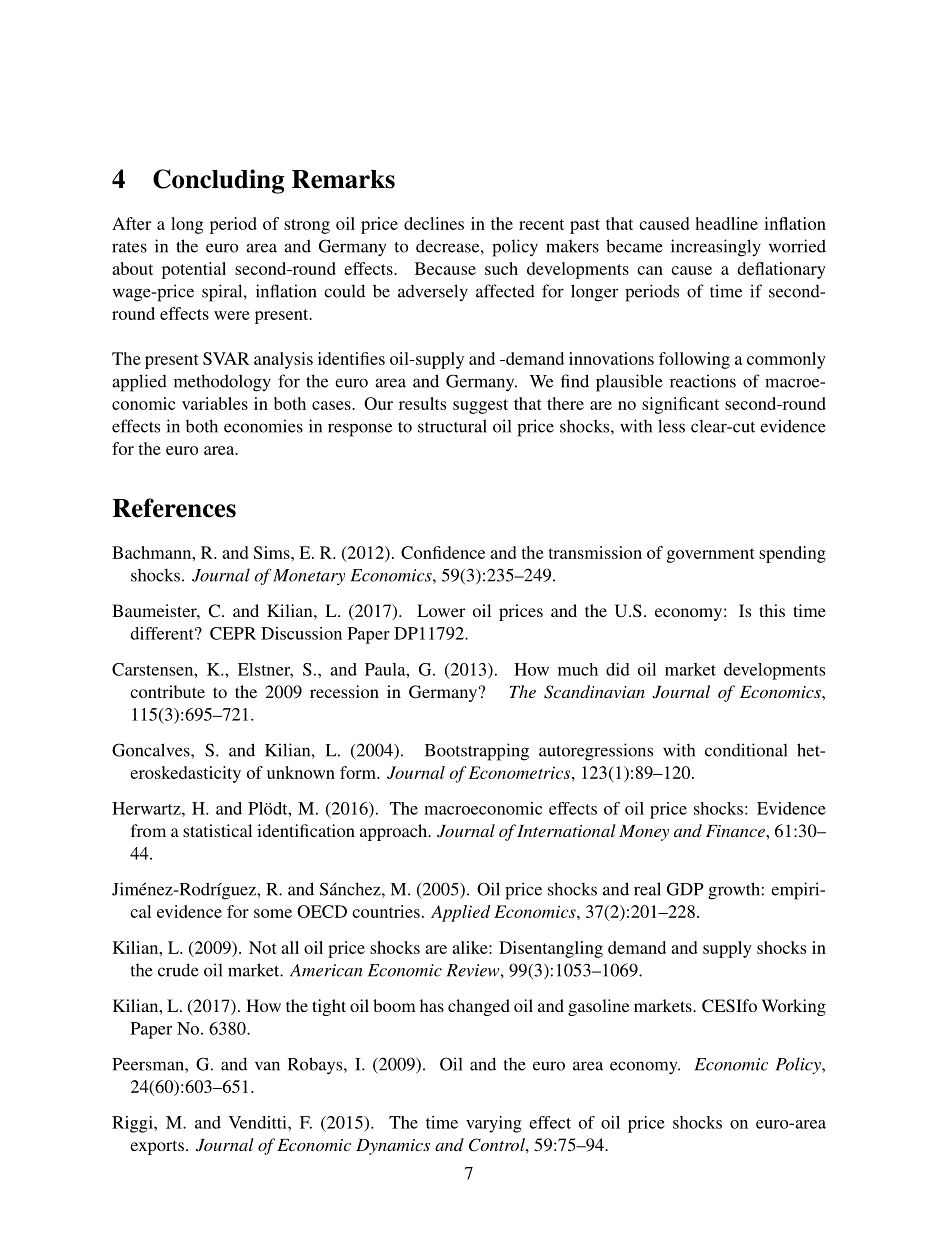 The height and width of the document is (1233, 952). I want to click on statistical, so click(217, 830).
